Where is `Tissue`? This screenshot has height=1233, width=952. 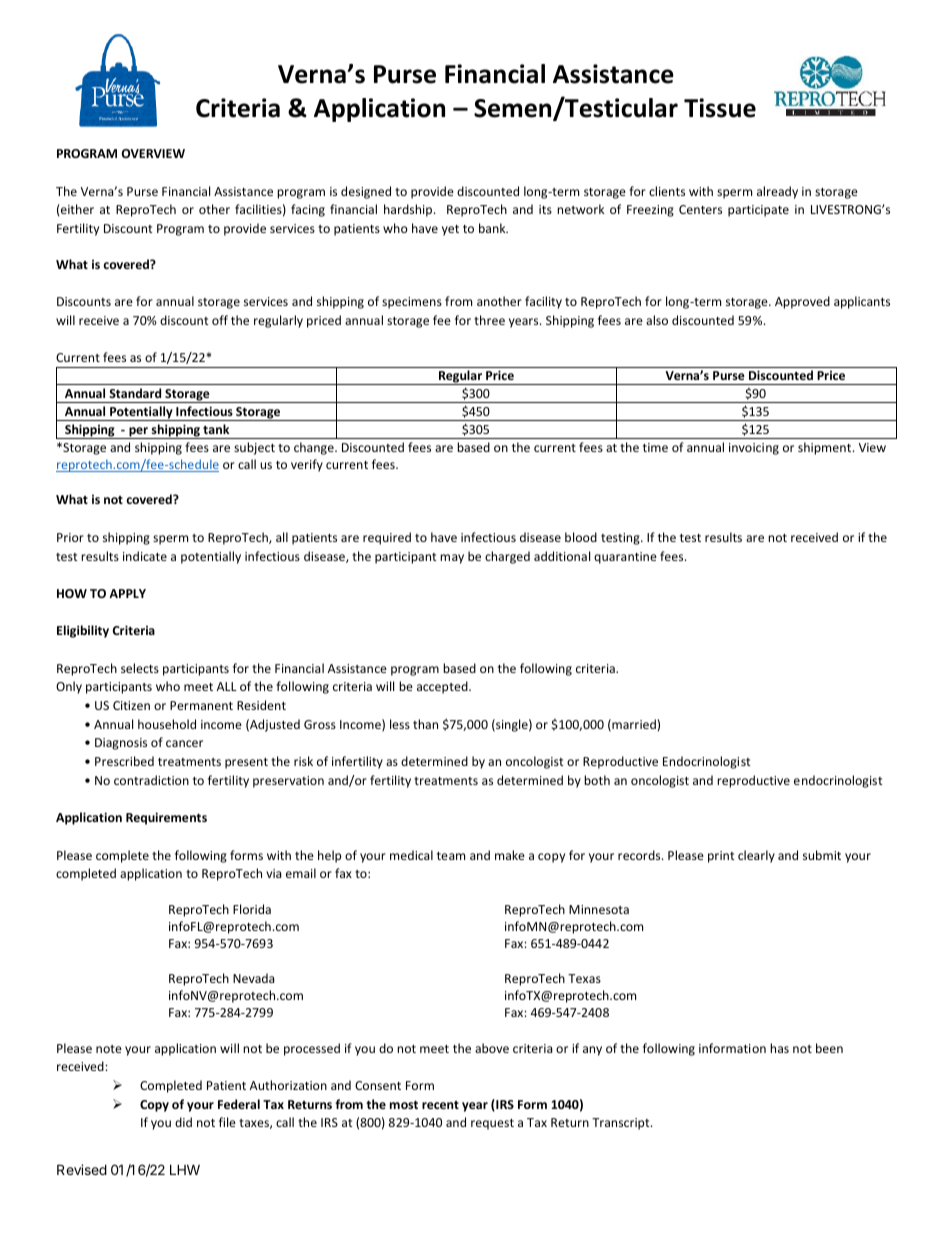
Tissue is located at coordinates (720, 108).
